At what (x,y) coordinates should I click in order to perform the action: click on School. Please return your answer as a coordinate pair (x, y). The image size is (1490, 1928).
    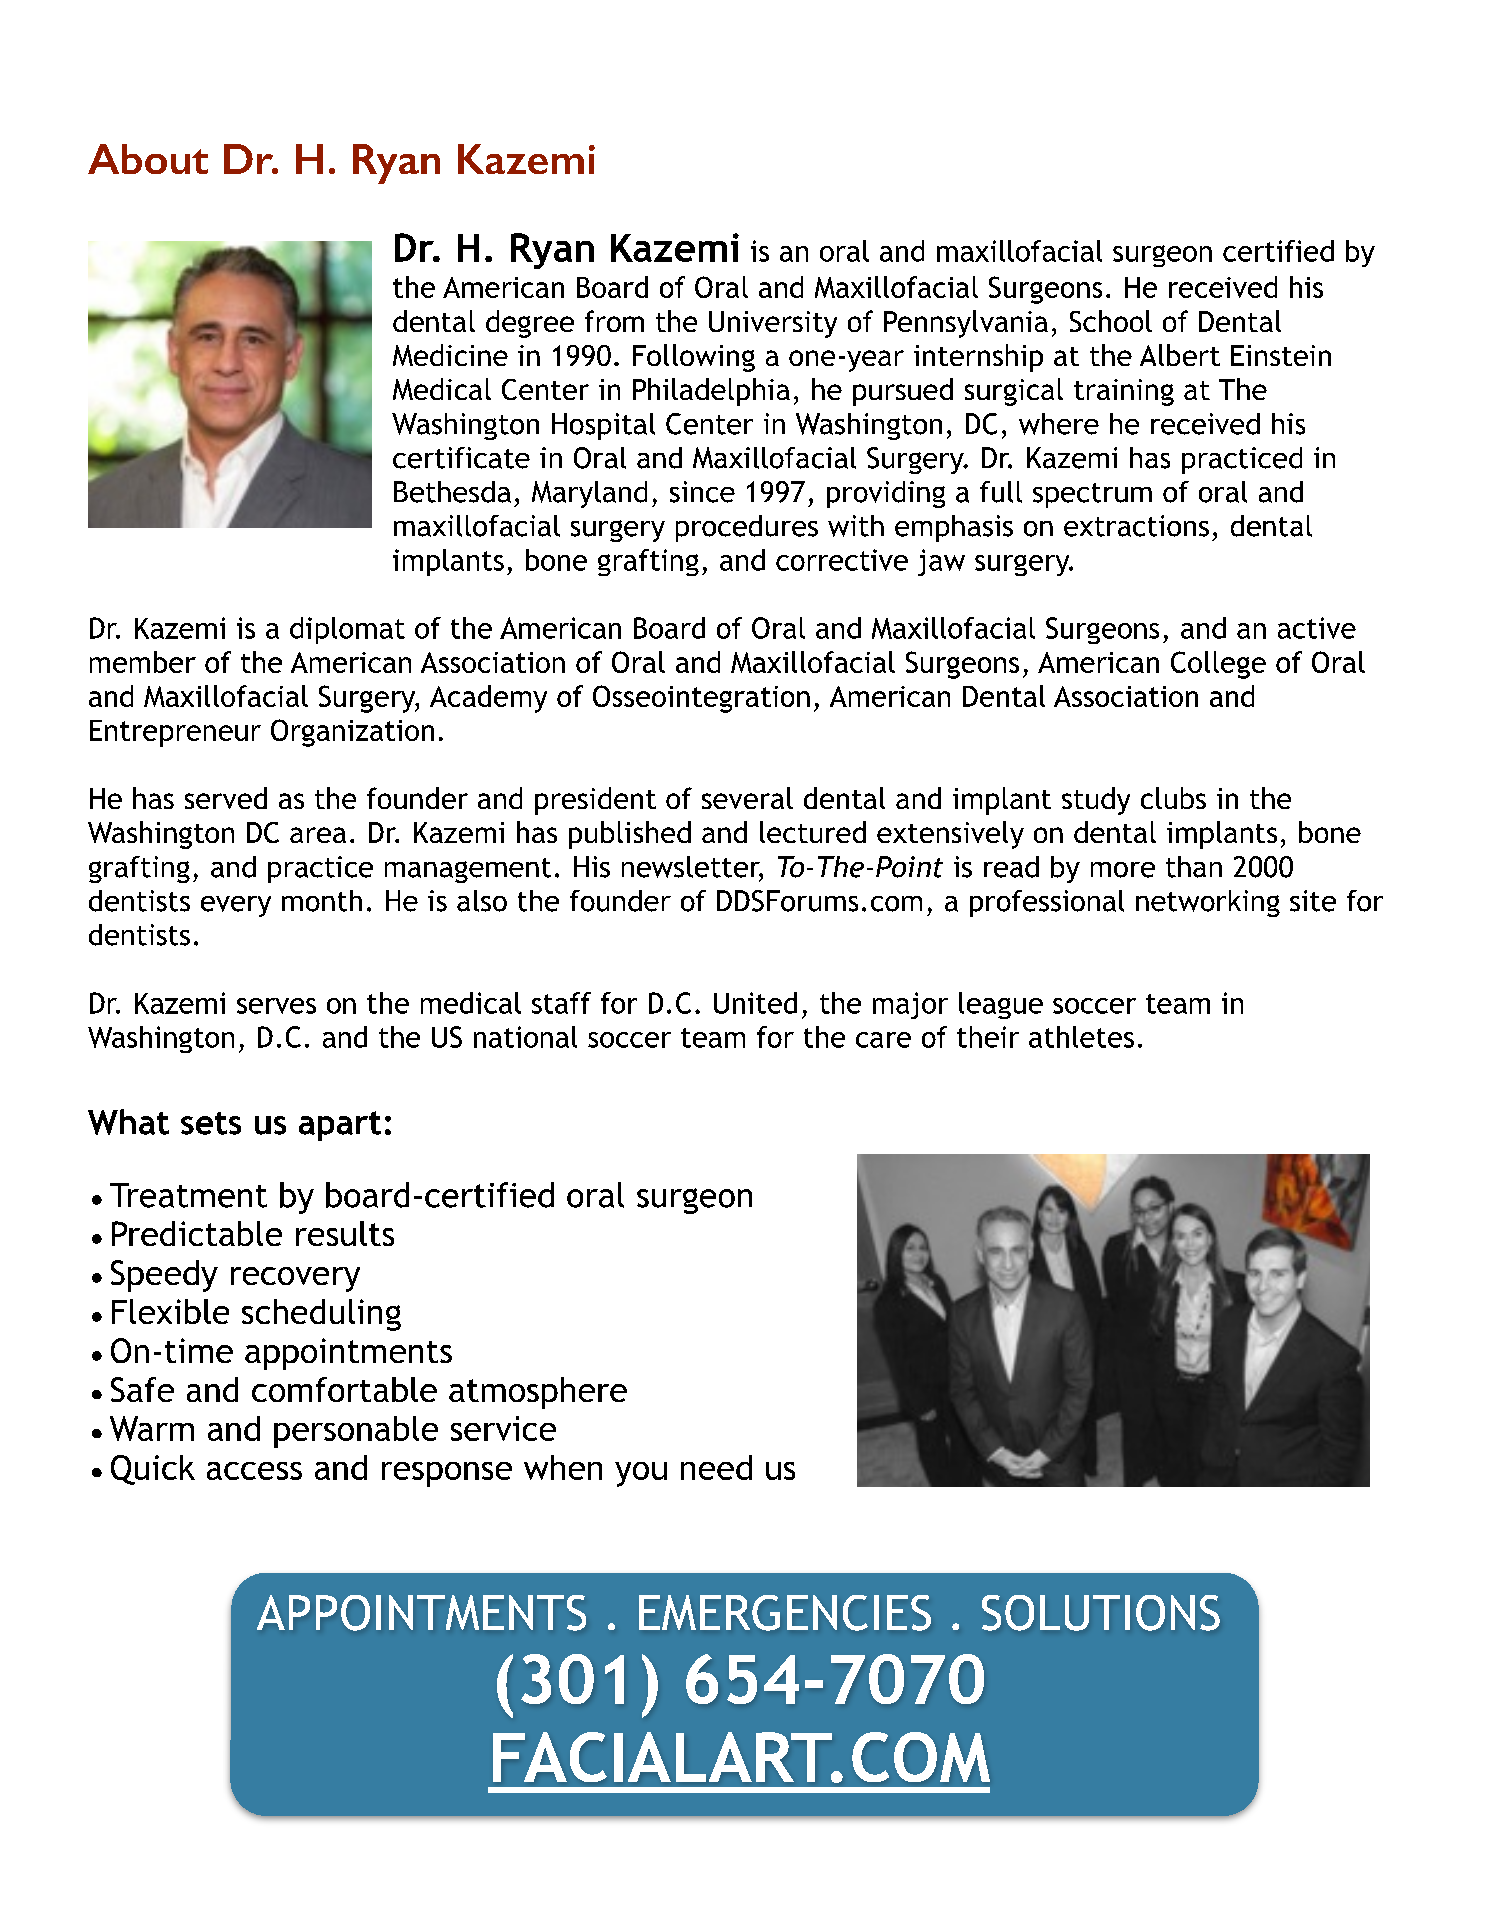
    Looking at the image, I should click on (1111, 321).
